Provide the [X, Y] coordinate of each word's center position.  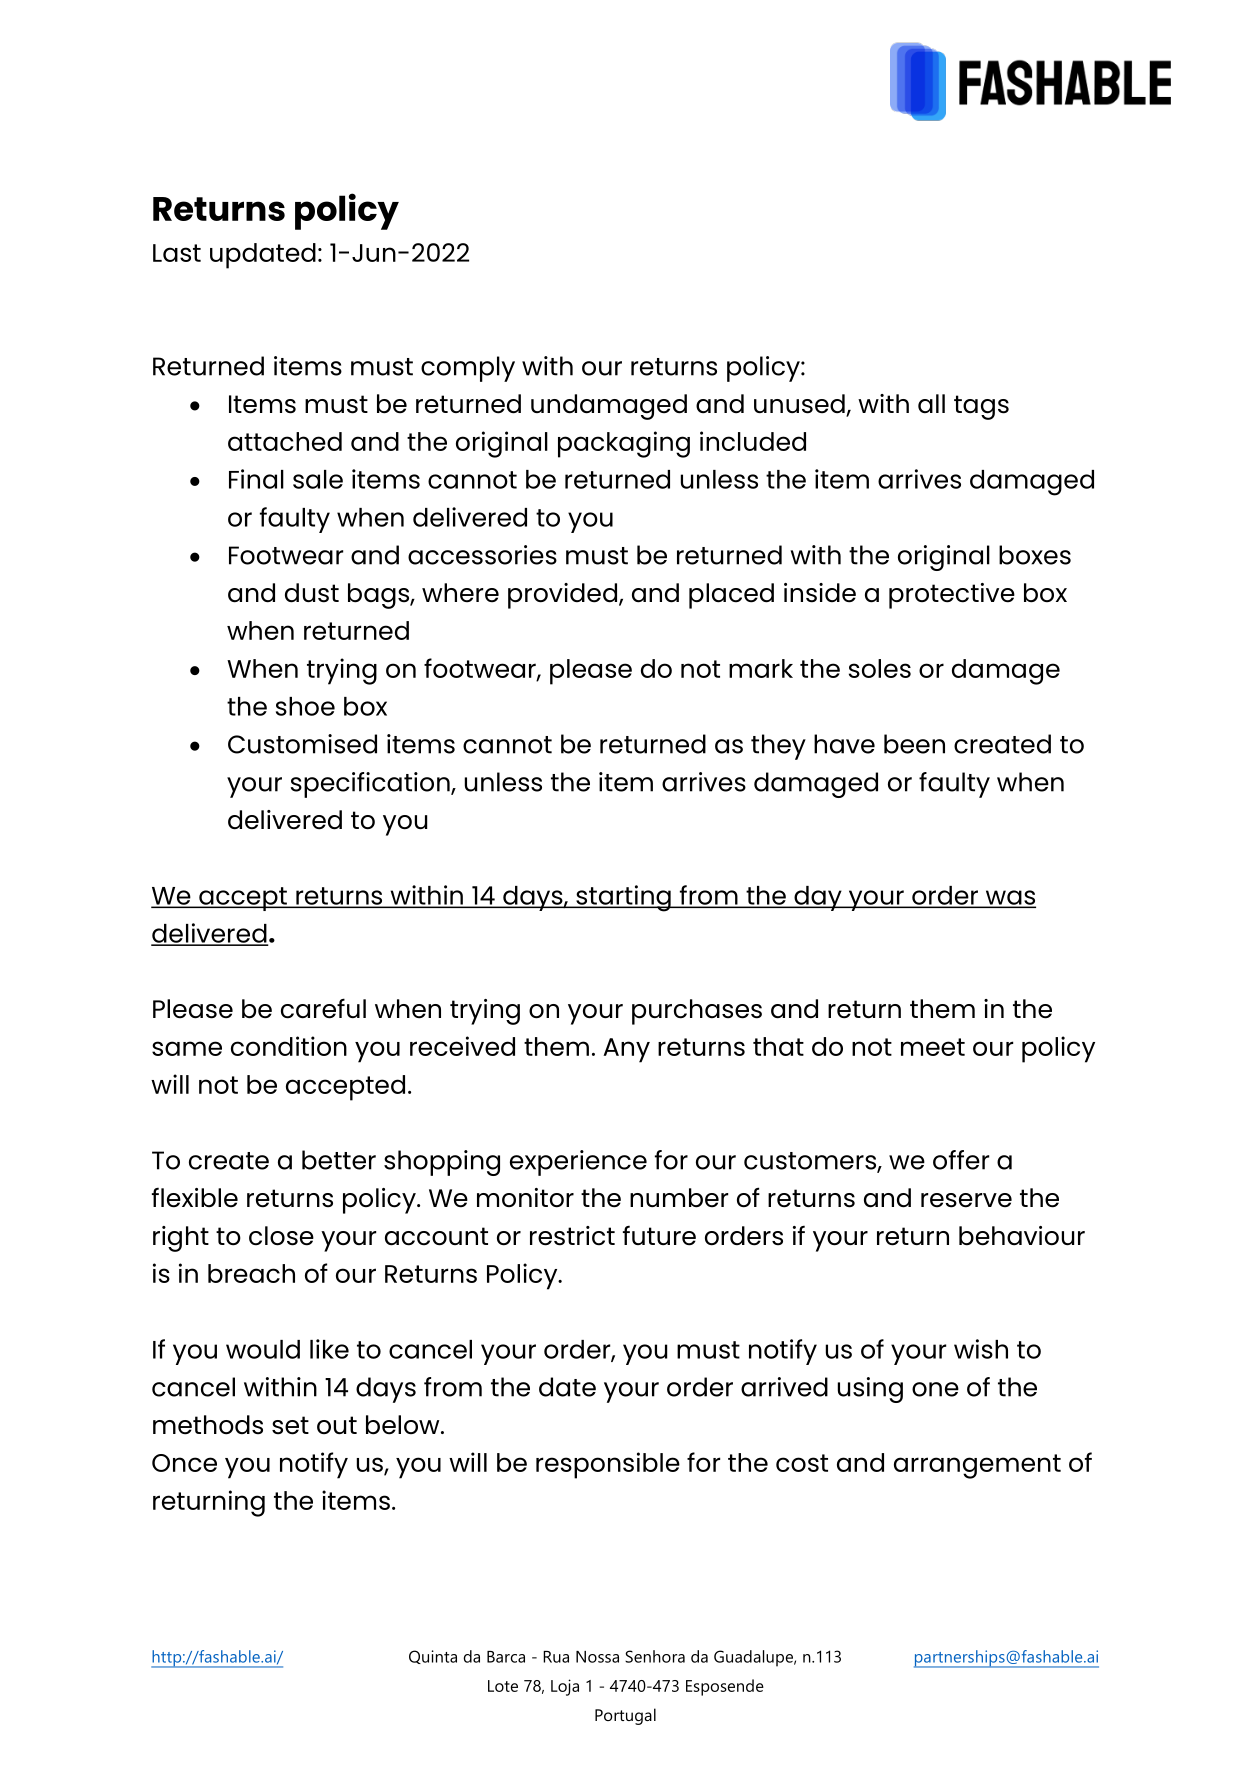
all [931, 403]
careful [323, 1008]
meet [933, 1047]
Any [626, 1050]
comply [468, 369]
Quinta [433, 1657]
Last [177, 253]
